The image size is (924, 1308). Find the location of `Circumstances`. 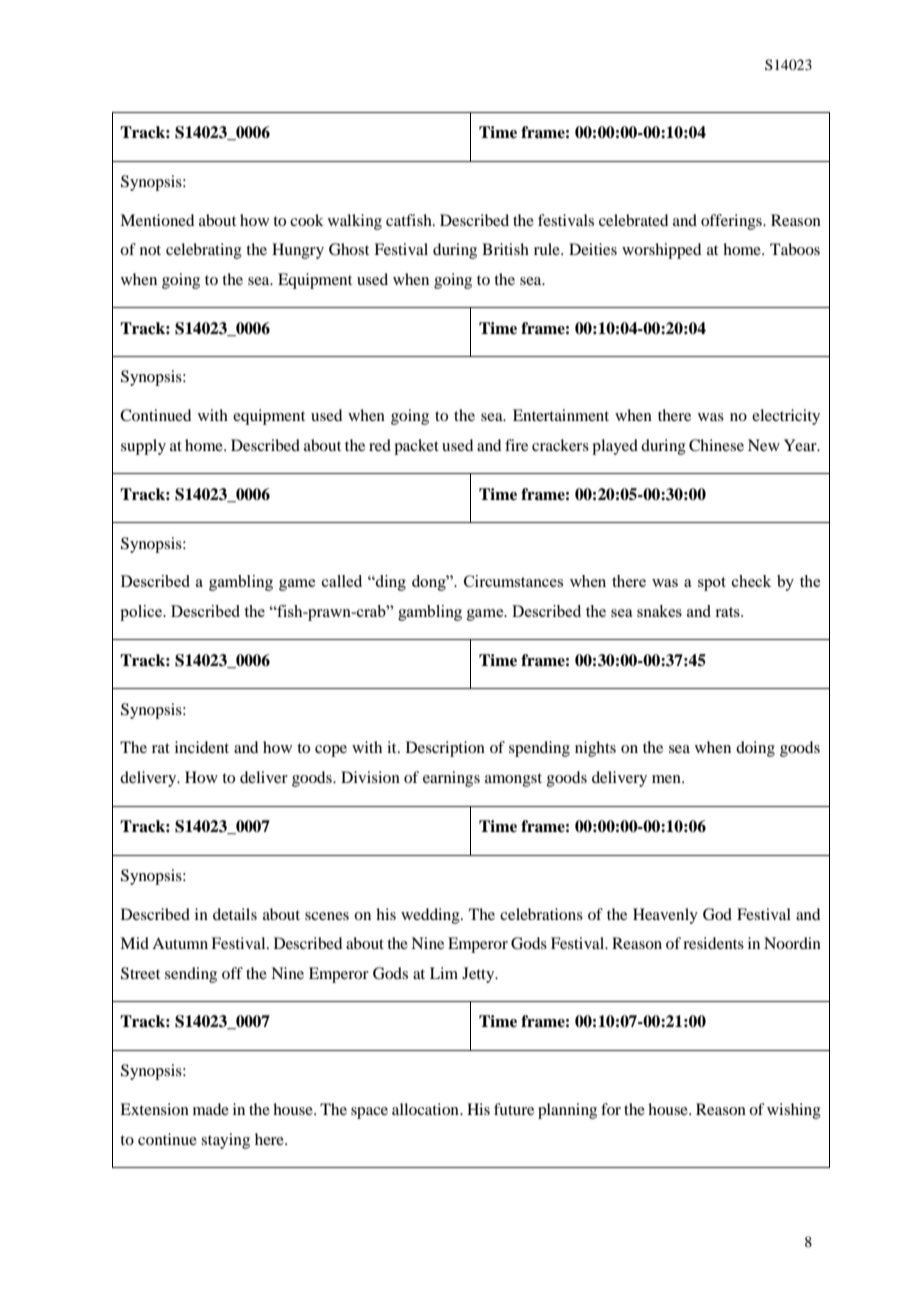

Circumstances is located at coordinates (513, 581).
